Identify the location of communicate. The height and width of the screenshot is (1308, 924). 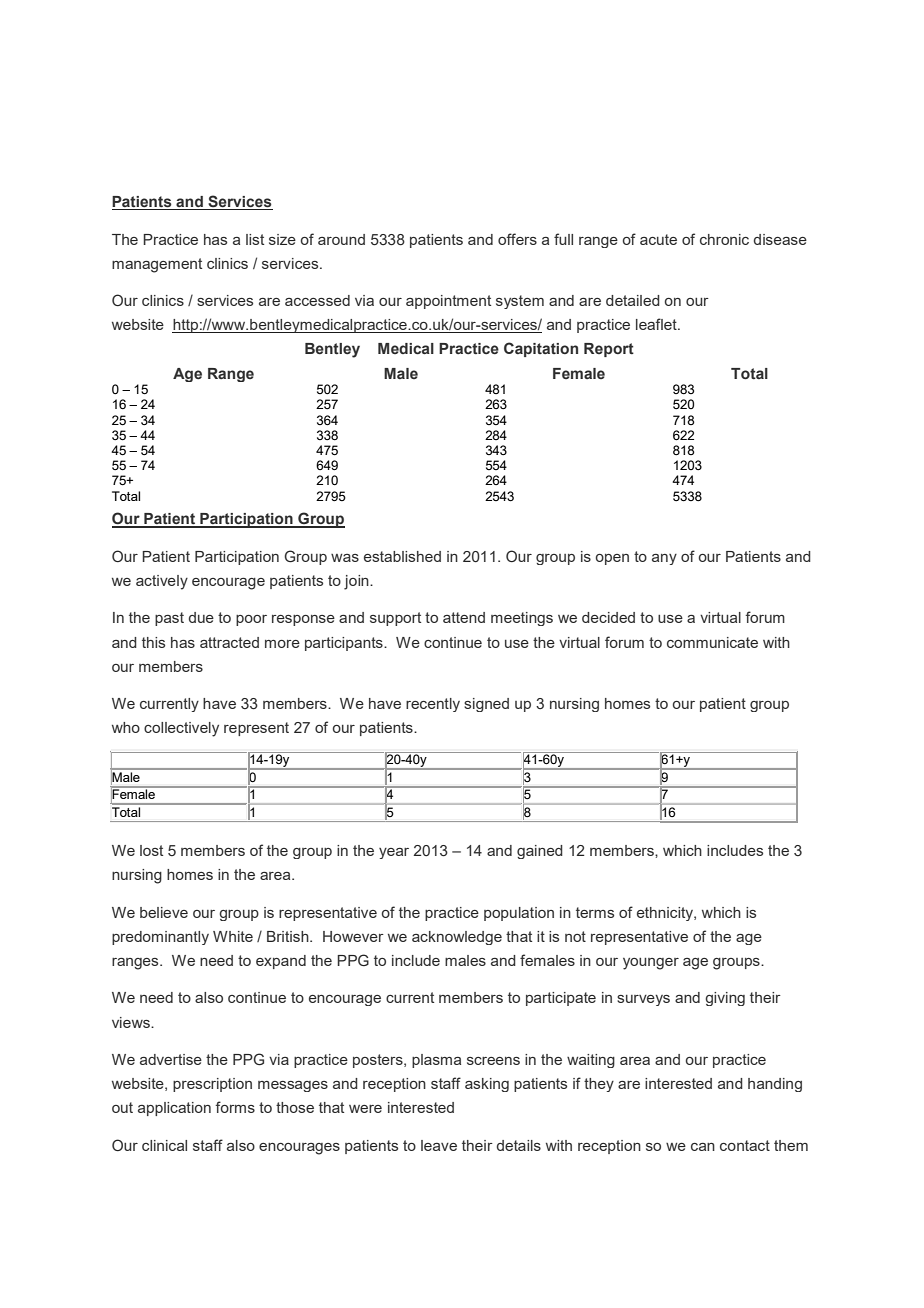
(712, 642).
